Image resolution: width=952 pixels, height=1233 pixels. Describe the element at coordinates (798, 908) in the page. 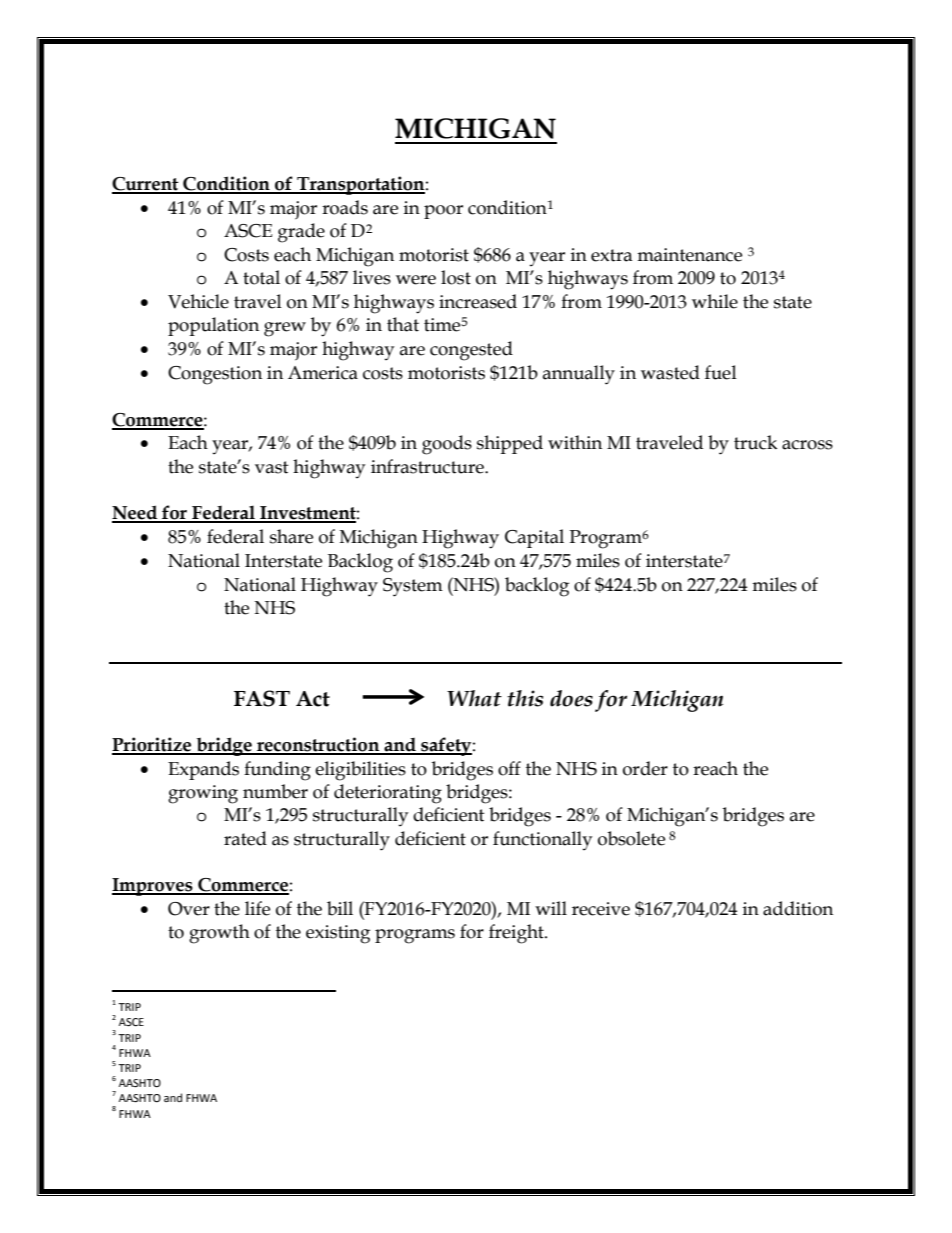

I see `addition` at that location.
